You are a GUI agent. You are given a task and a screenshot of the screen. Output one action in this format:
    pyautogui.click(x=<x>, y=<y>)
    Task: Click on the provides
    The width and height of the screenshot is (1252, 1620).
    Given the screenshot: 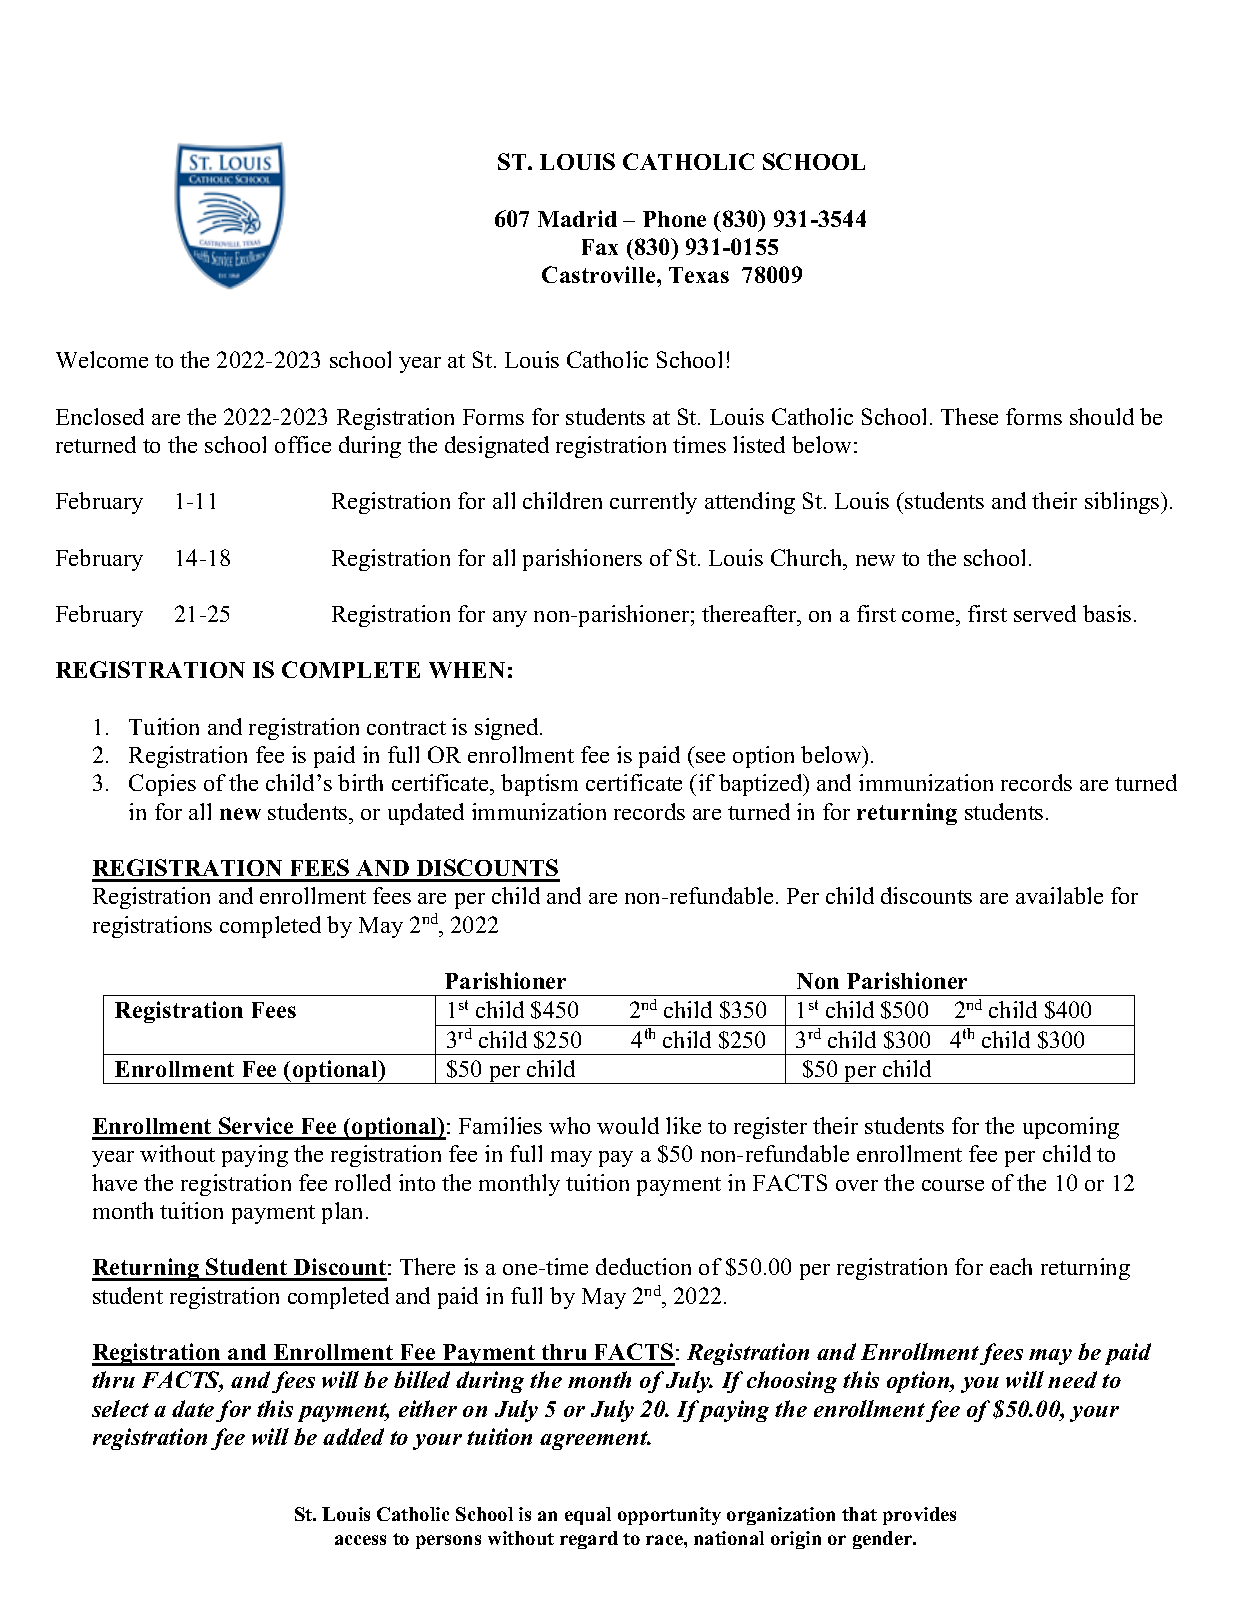 What is the action you would take?
    pyautogui.click(x=919, y=1516)
